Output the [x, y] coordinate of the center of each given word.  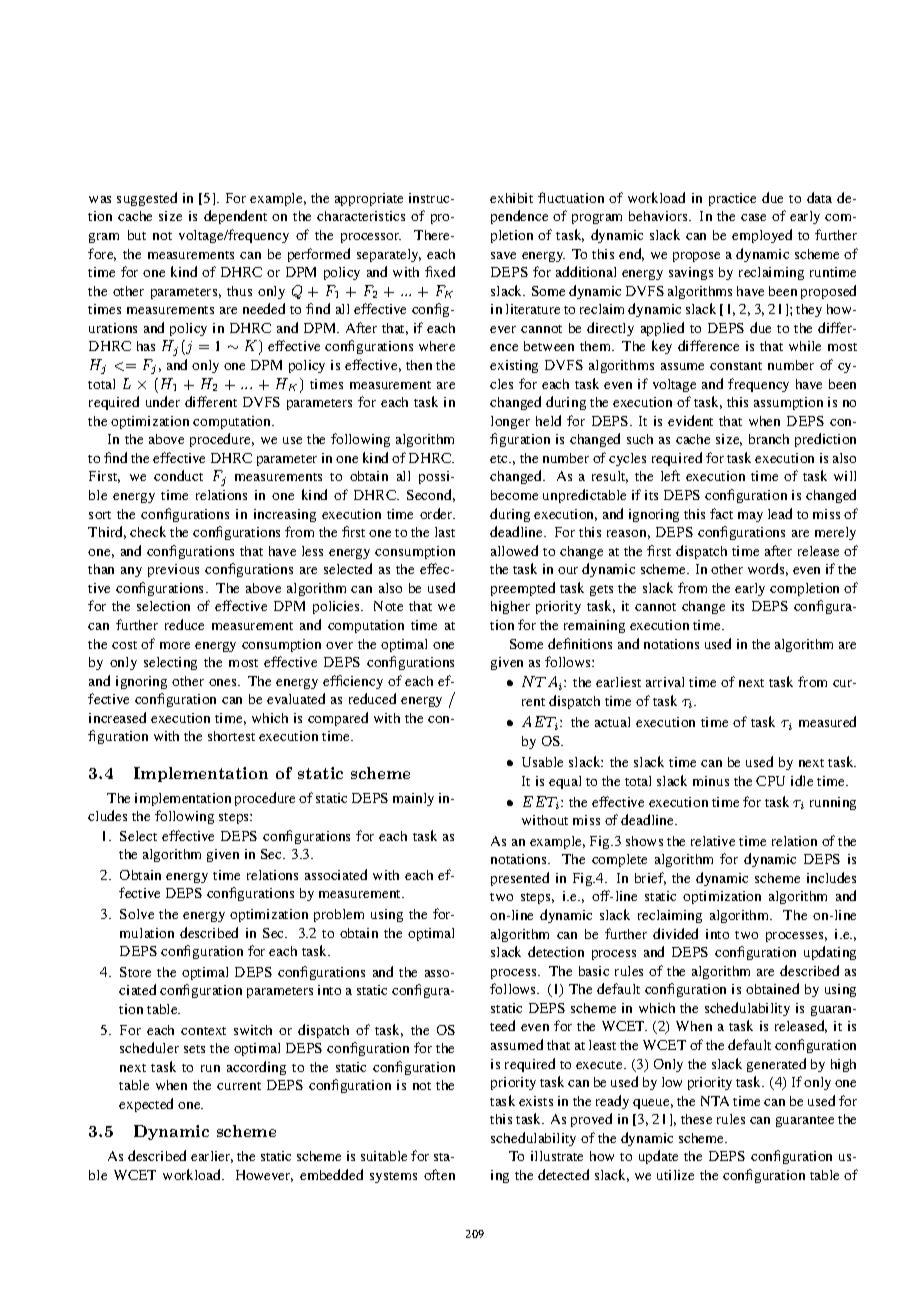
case [753, 217]
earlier [212, 1157]
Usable [542, 762]
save [503, 255]
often [439, 1174]
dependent [235, 217]
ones [224, 682]
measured [827, 721]
